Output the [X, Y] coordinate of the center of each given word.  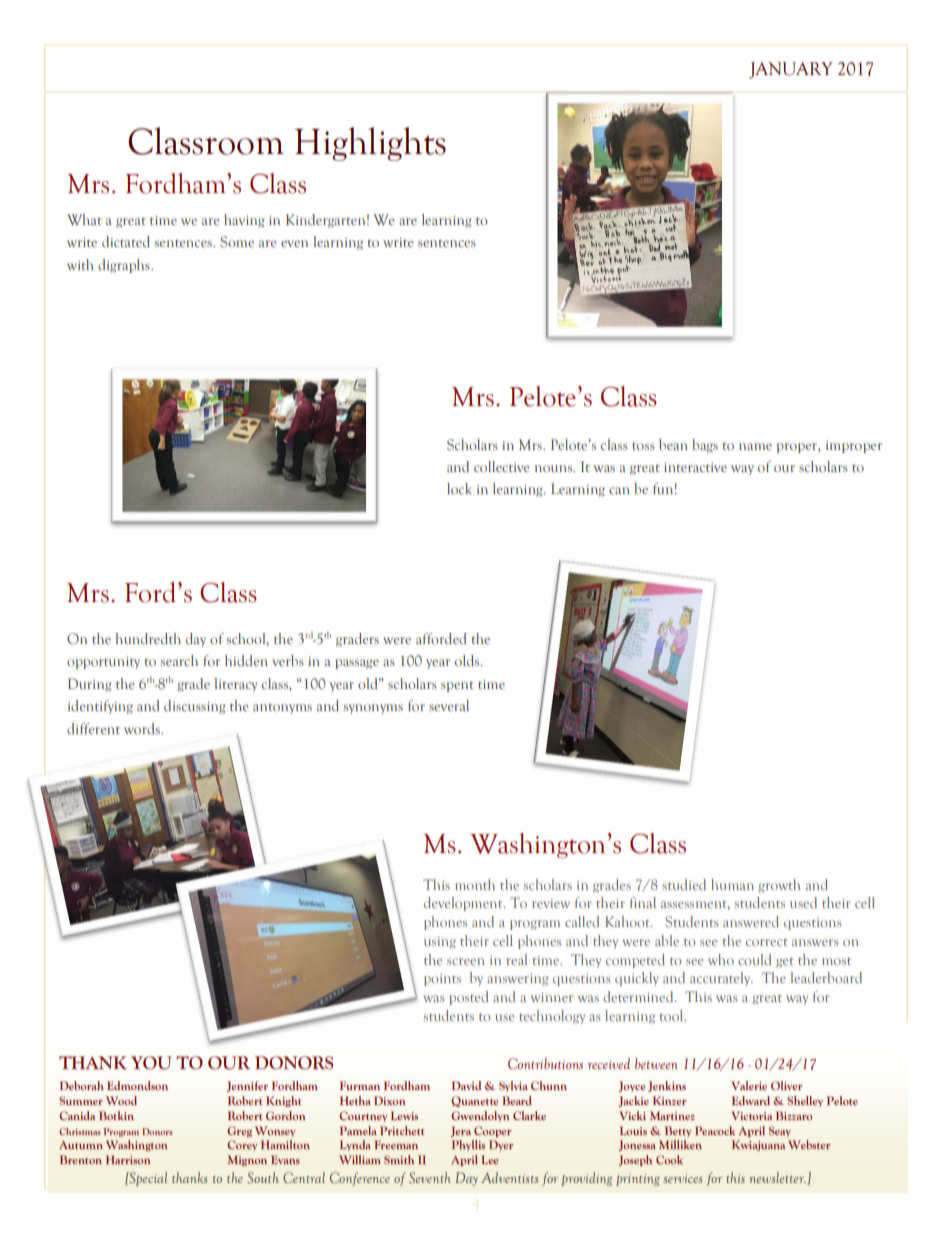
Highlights [370, 144]
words [143, 728]
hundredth [148, 638]
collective [502, 466]
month [475, 884]
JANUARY [791, 70]
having [244, 221]
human [732, 884]
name [755, 446]
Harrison [128, 1159]
